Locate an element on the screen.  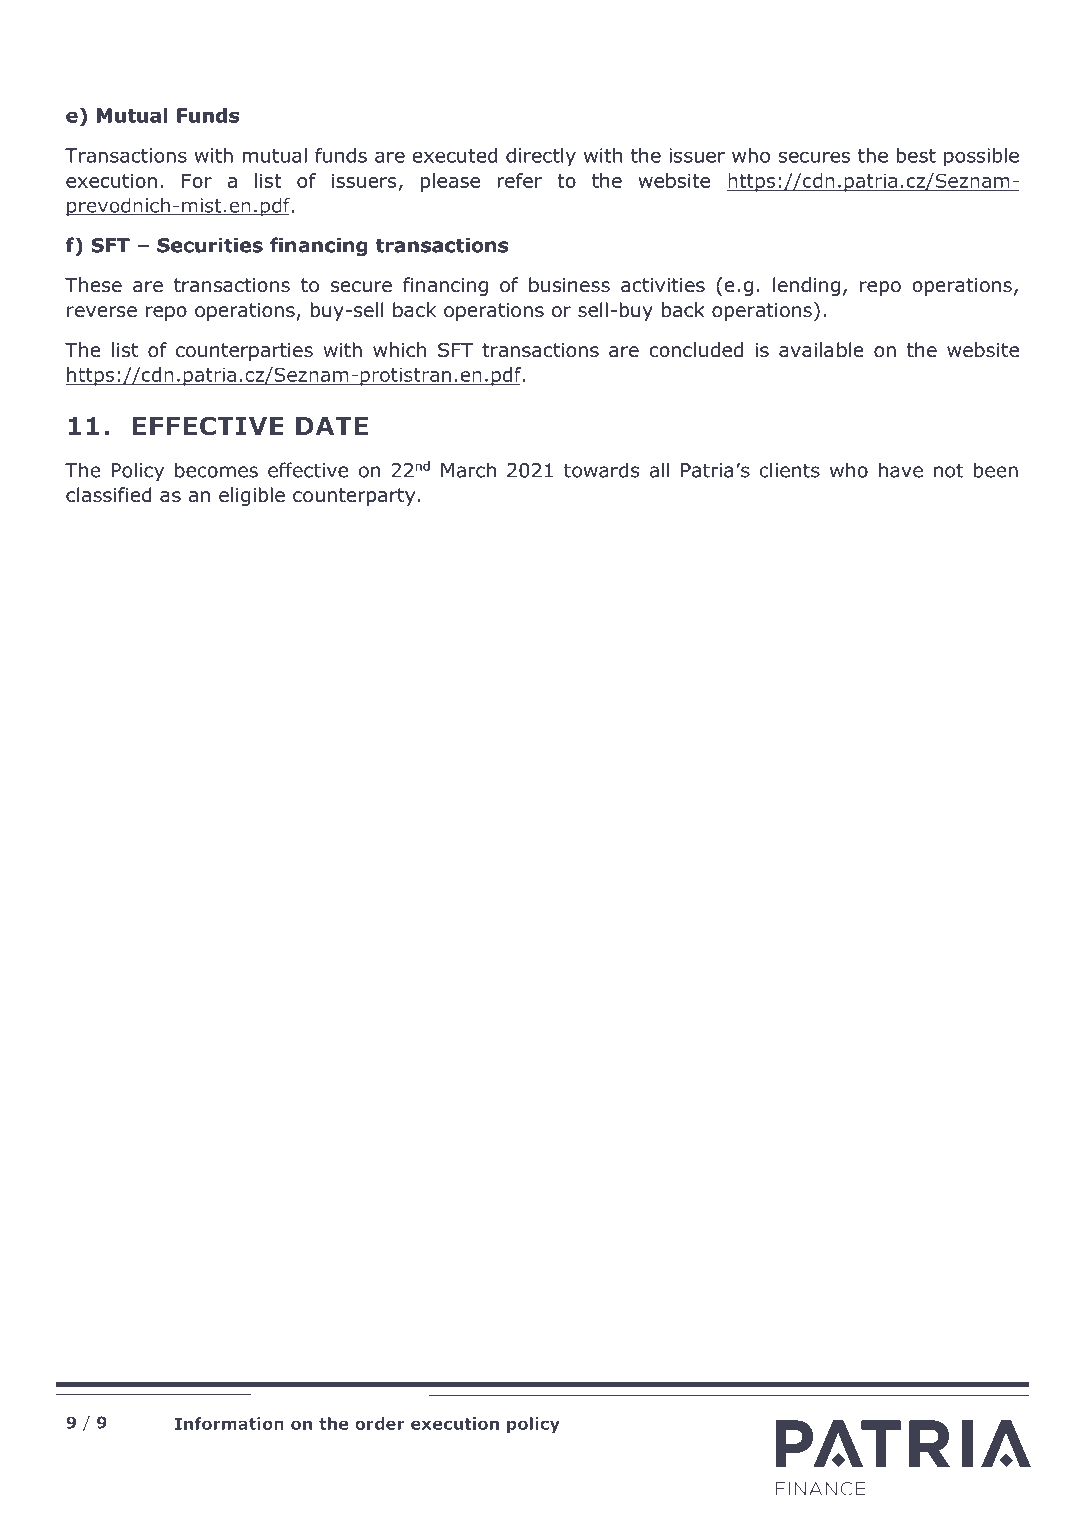
have is located at coordinates (901, 470).
